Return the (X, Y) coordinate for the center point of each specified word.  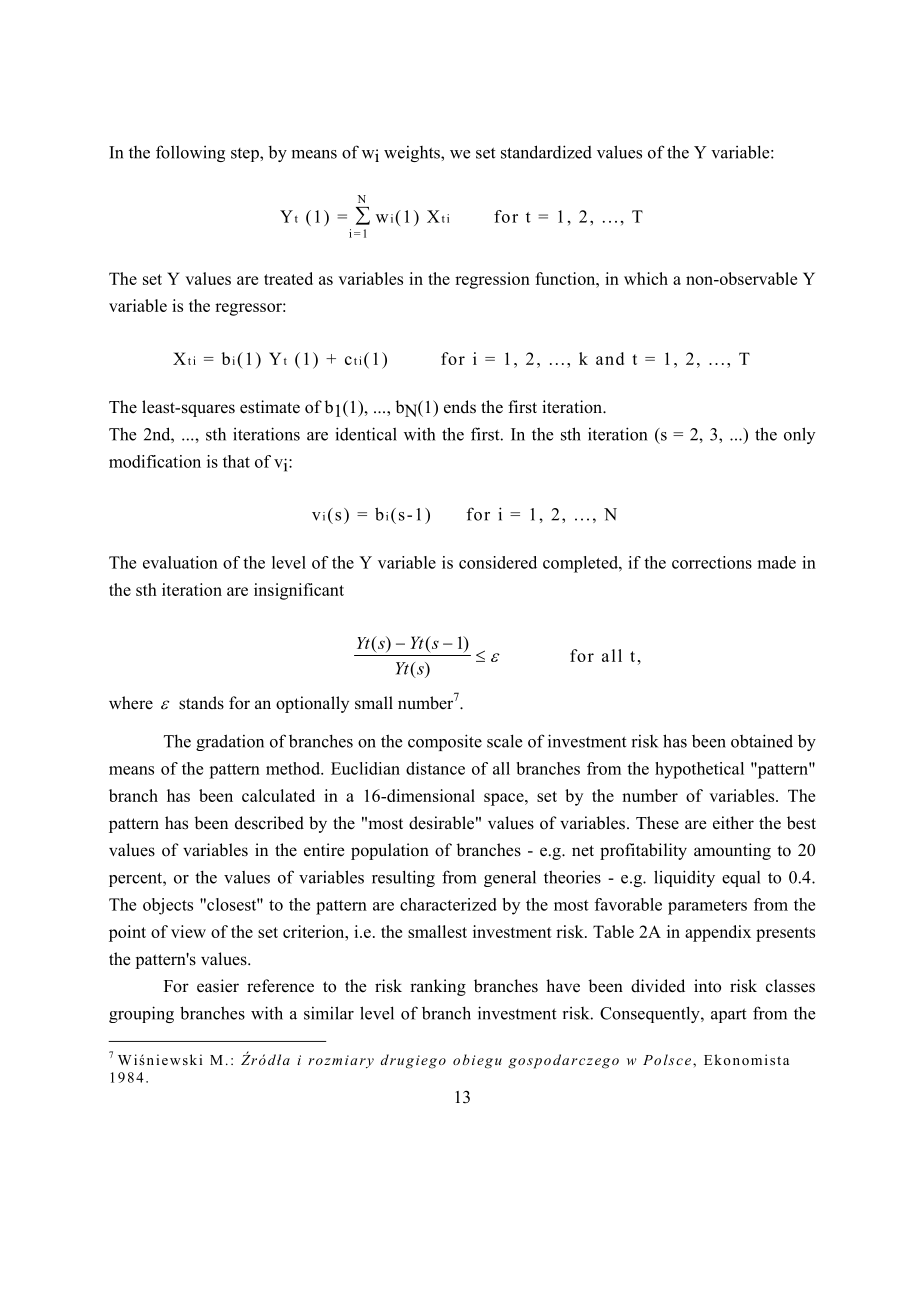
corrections (712, 562)
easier (218, 986)
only (799, 435)
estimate (270, 407)
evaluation (180, 562)
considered (498, 562)
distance (435, 768)
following (190, 153)
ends (460, 407)
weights (413, 154)
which (646, 278)
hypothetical (699, 770)
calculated (278, 795)
